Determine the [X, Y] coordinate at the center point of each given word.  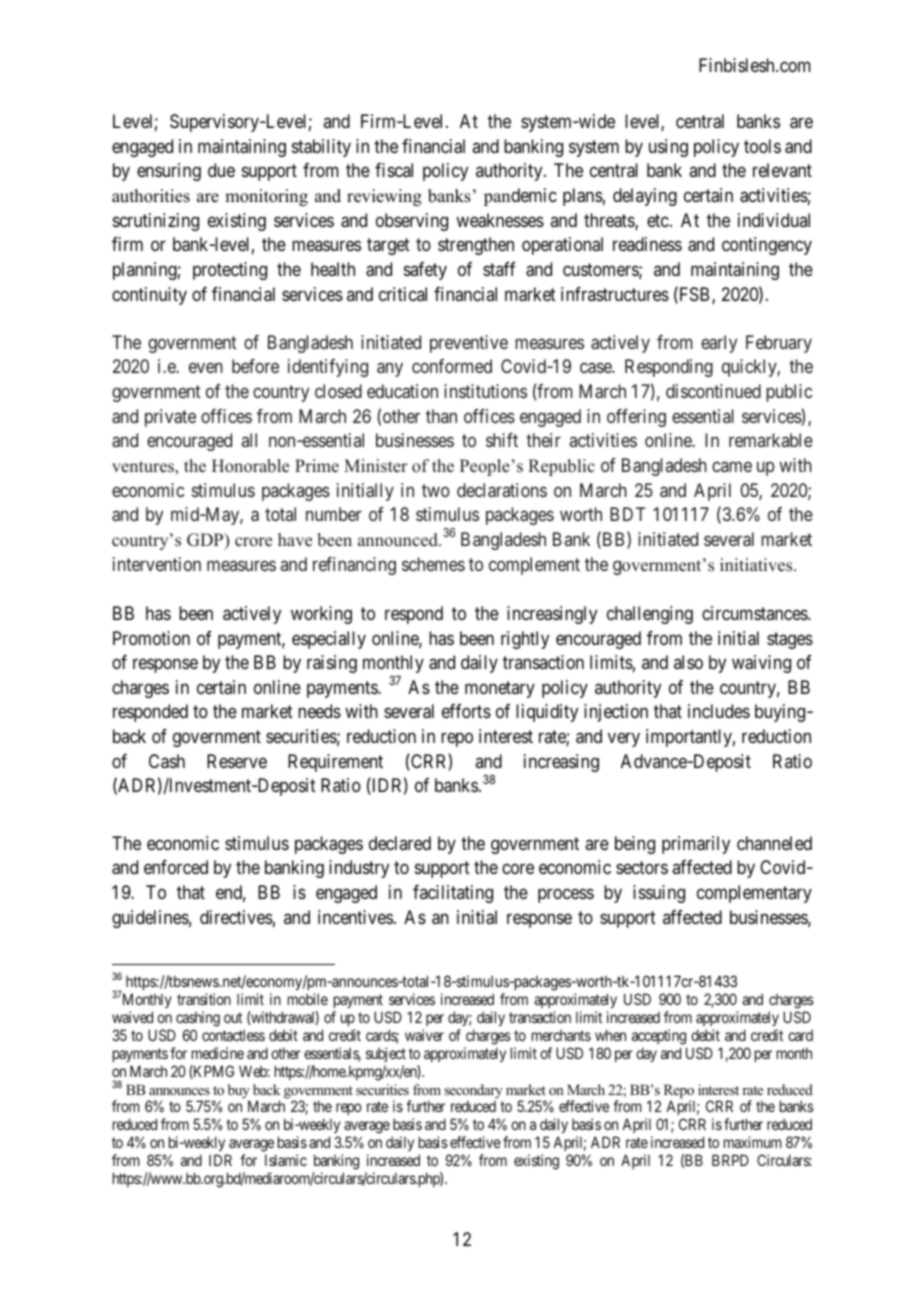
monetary [500, 689]
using [668, 148]
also [688, 662]
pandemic [520, 197]
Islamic [286, 1160]
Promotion [151, 638]
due [221, 170]
